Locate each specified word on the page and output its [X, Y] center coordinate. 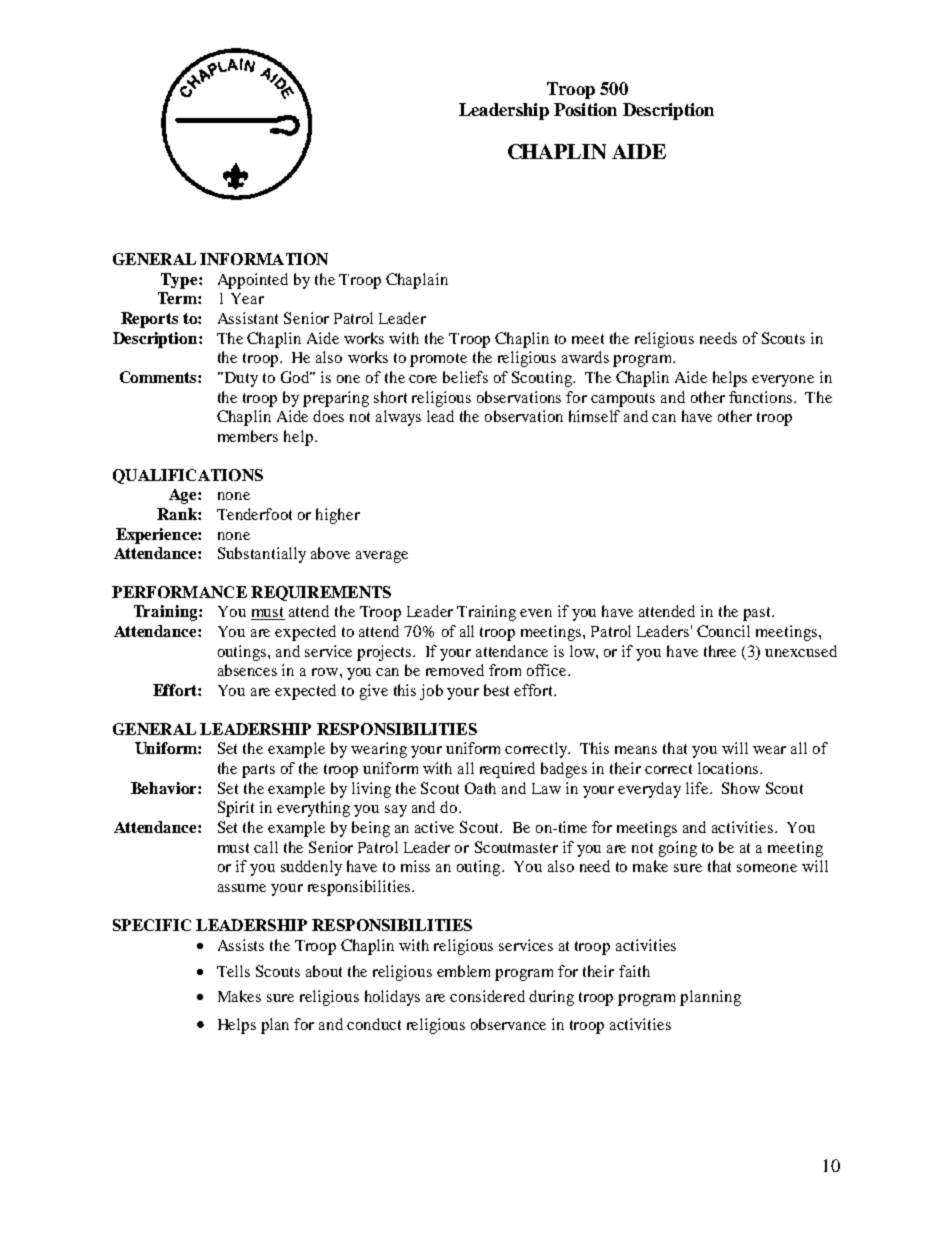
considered [487, 996]
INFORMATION [264, 259]
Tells [233, 971]
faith [634, 971]
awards [585, 357]
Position [585, 109]
